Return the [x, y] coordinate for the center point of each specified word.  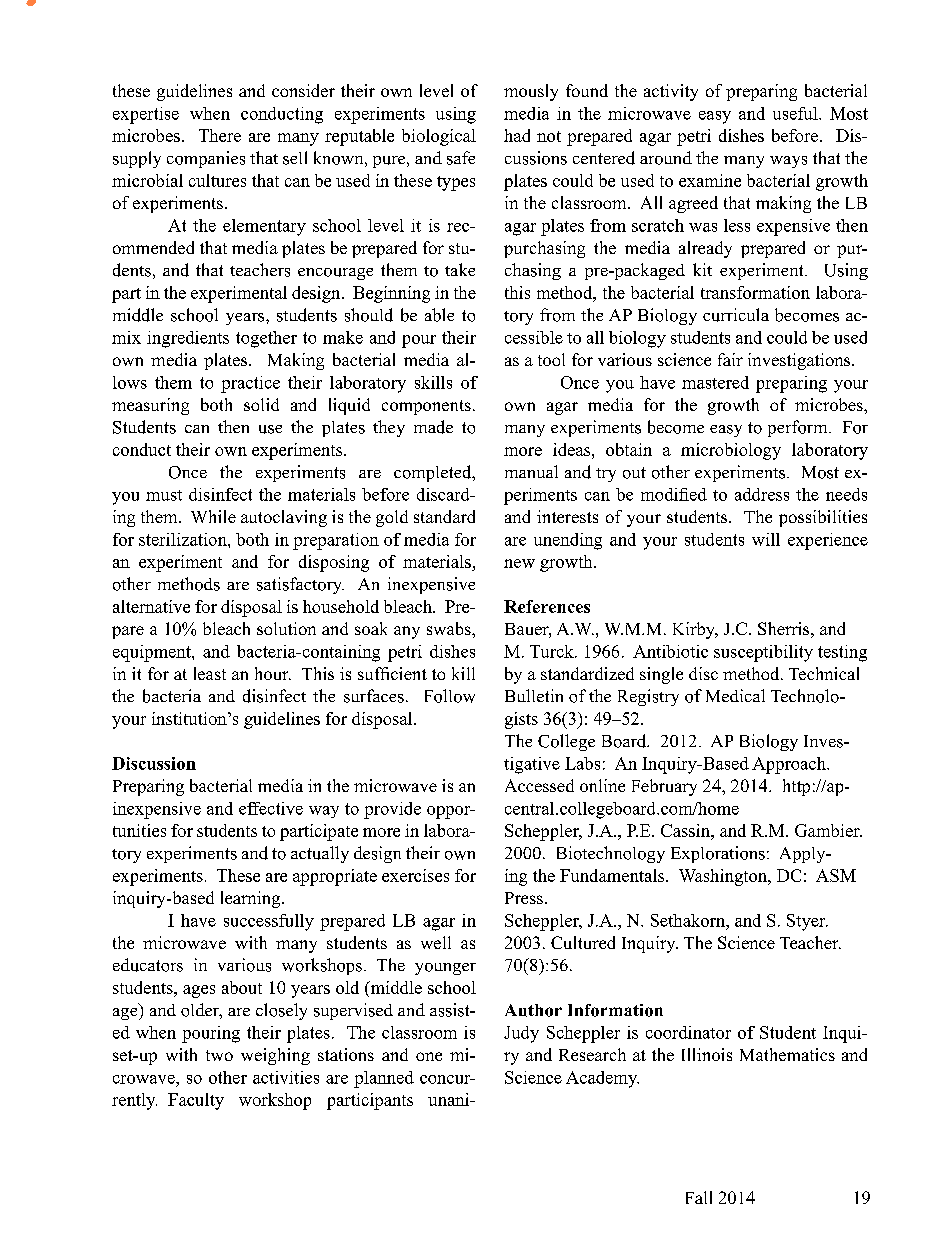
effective [271, 808]
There [220, 135]
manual [531, 471]
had [517, 135]
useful [796, 113]
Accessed [539, 785]
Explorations [718, 854]
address [762, 494]
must [164, 495]
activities [286, 1077]
